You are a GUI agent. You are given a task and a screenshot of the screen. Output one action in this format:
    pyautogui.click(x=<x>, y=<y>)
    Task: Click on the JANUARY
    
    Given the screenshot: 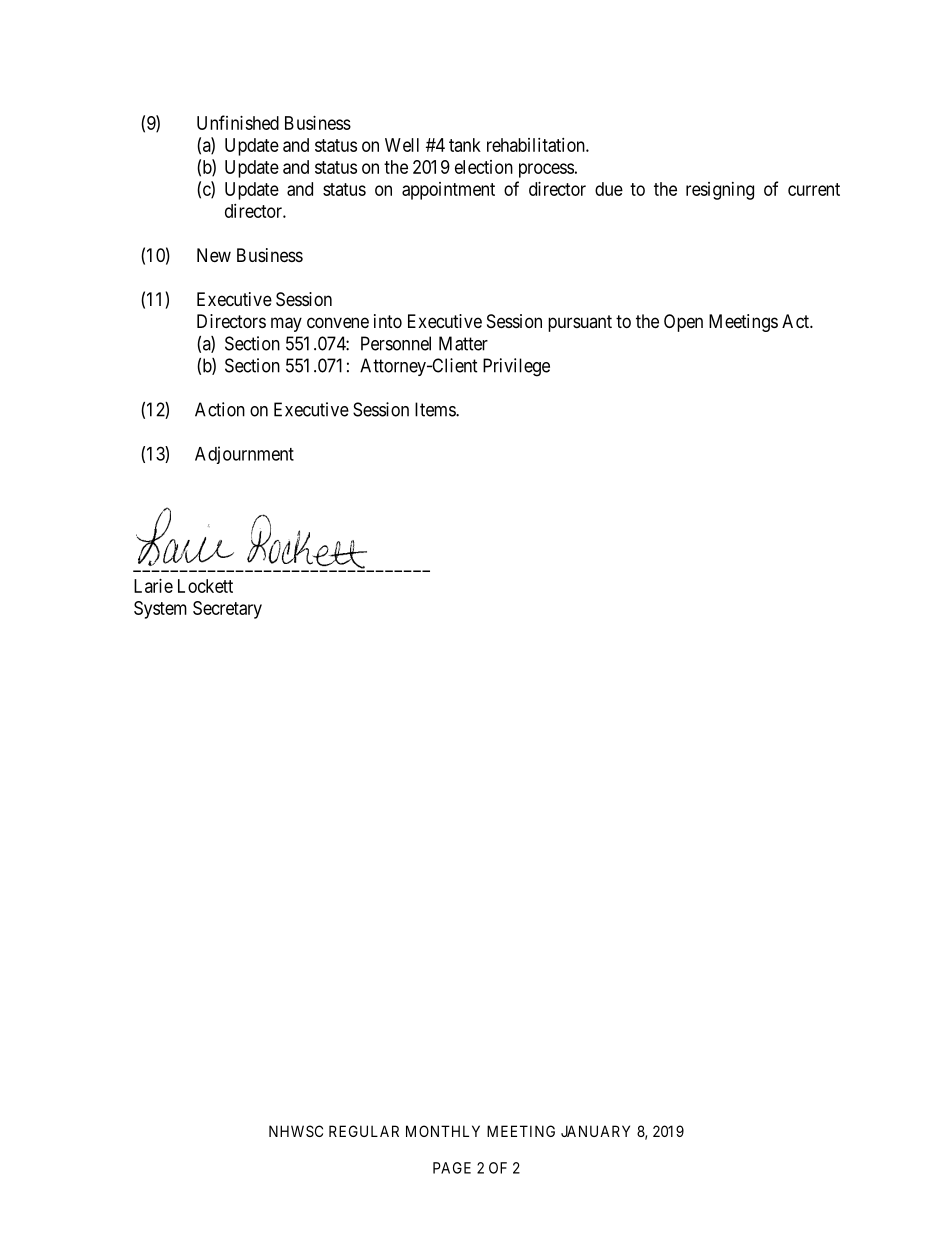 What is the action you would take?
    pyautogui.click(x=595, y=1131)
